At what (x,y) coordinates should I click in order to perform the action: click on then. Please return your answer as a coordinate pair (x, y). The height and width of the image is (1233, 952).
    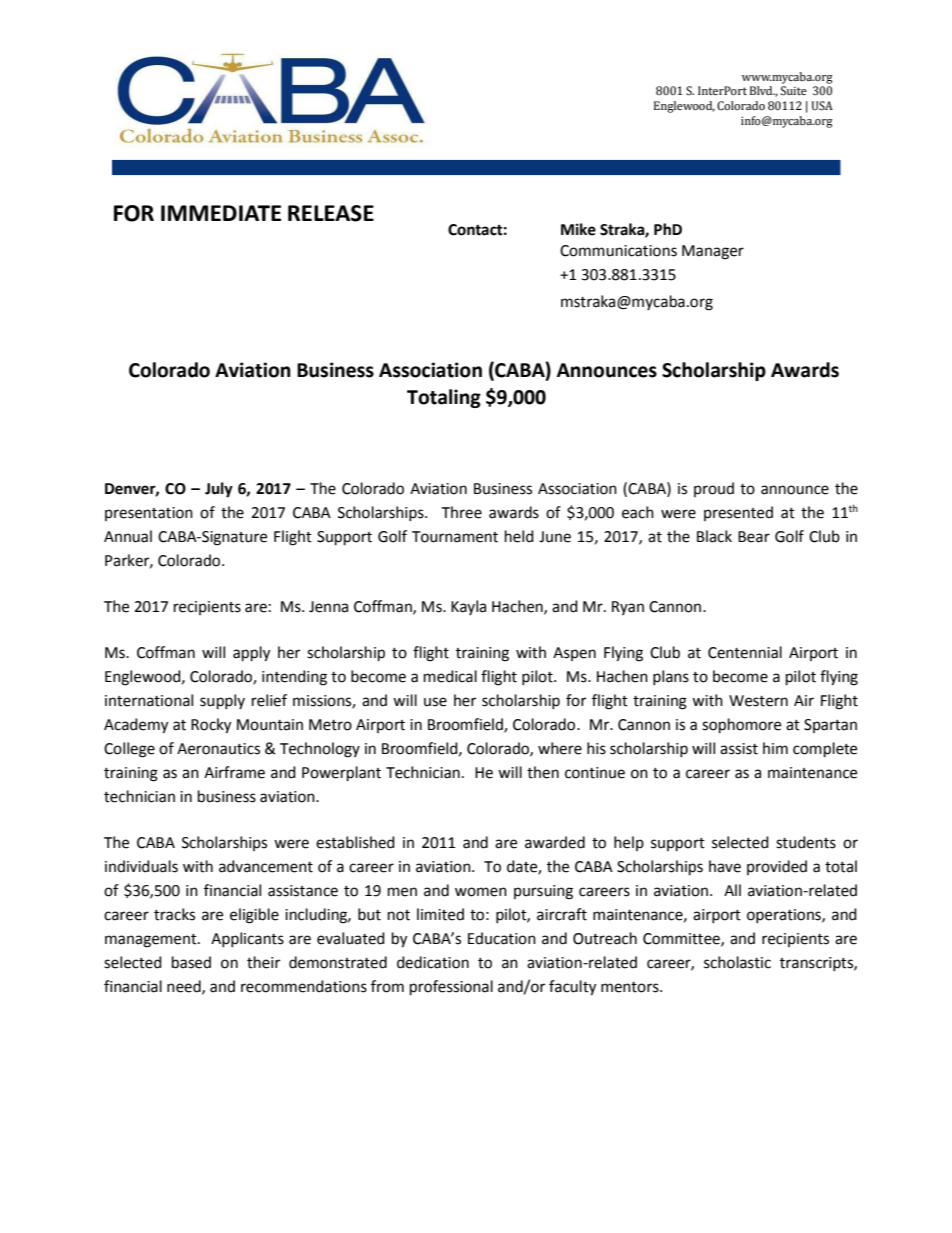
    Looking at the image, I should click on (543, 772).
